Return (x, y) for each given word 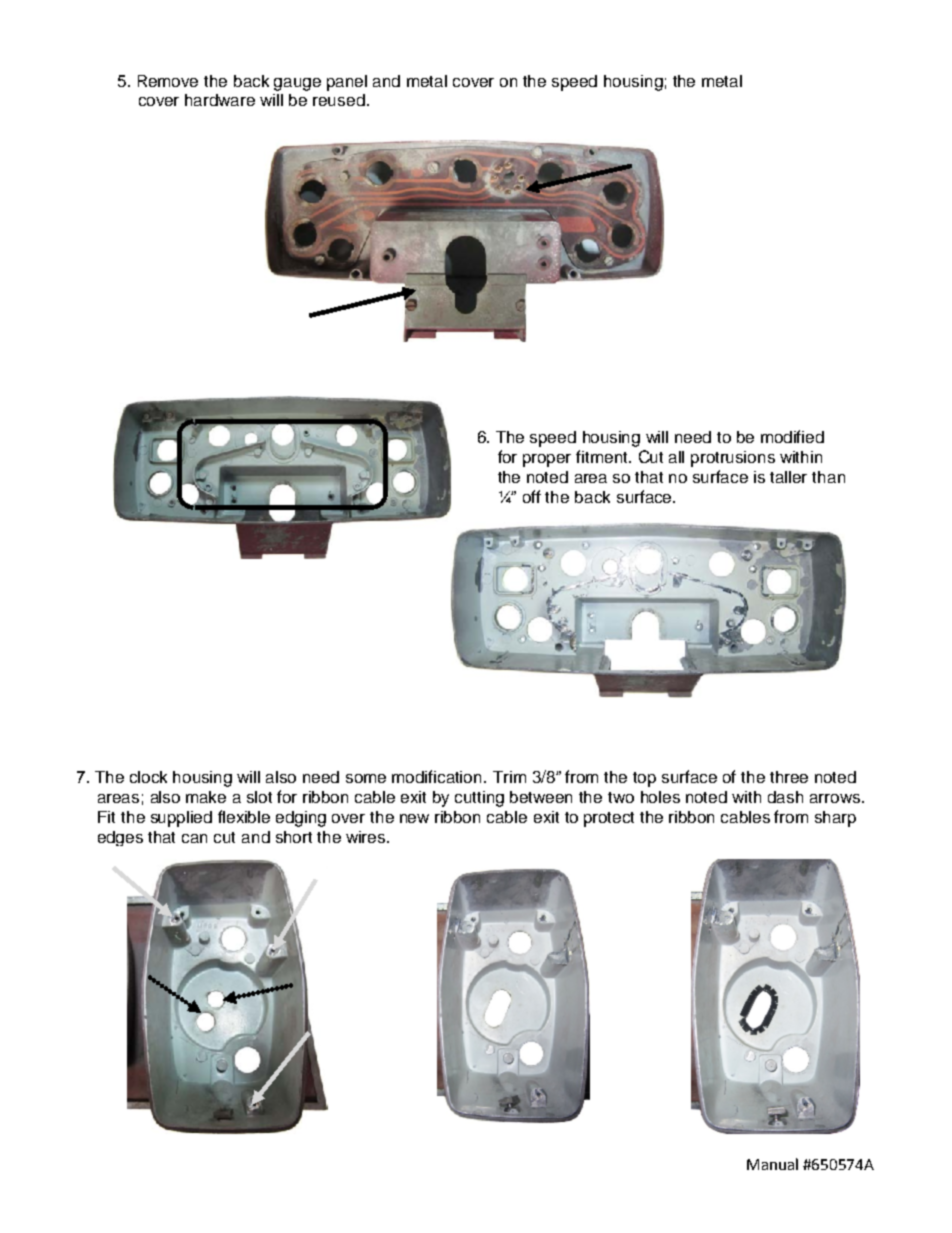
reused (339, 100)
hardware (220, 100)
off (532, 496)
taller (788, 477)
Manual (772, 1164)
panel (347, 83)
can (194, 838)
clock (148, 777)
